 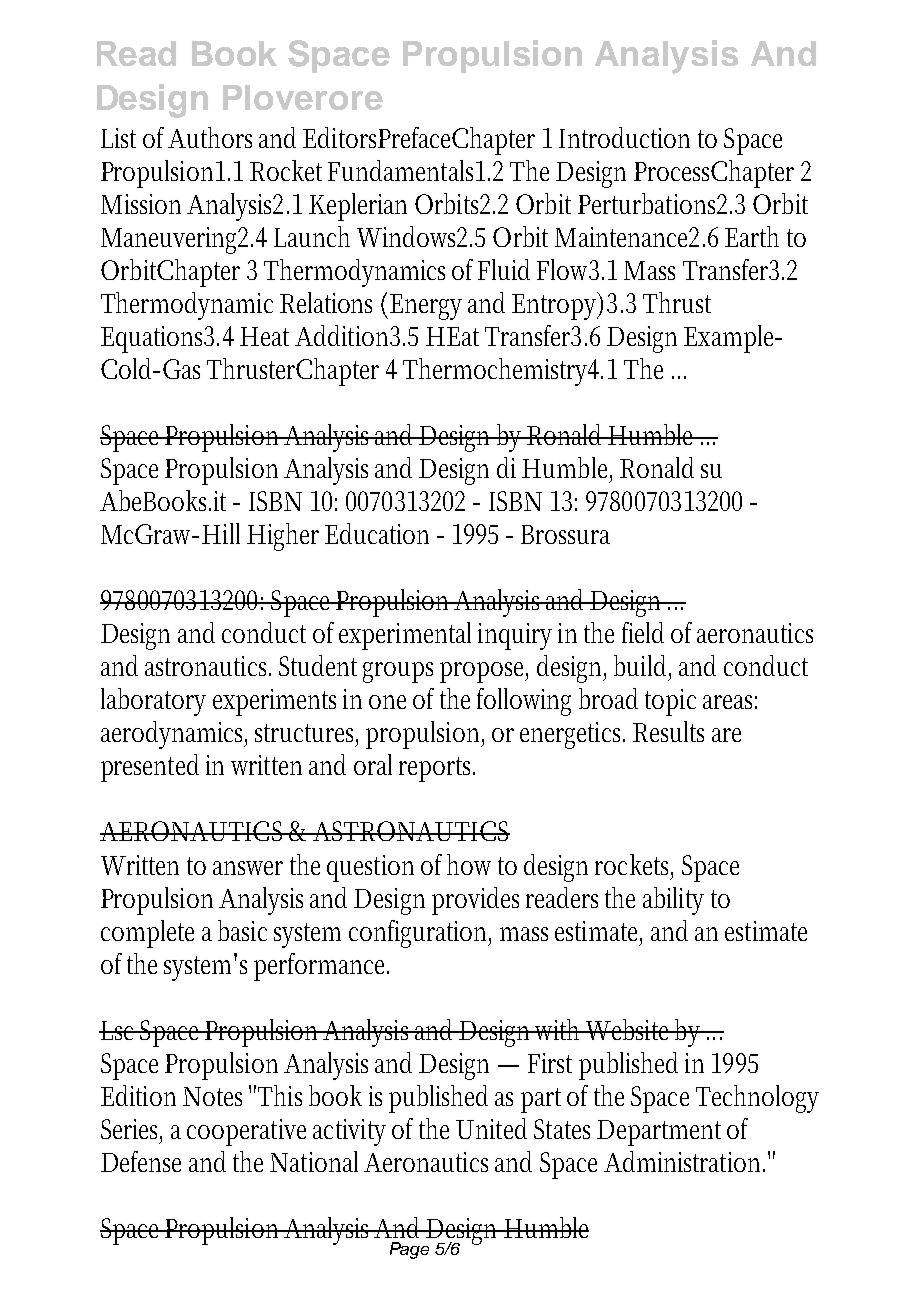 What do you see at coordinates (141, 1161) in the image?
I see `Defense` at bounding box center [141, 1161].
